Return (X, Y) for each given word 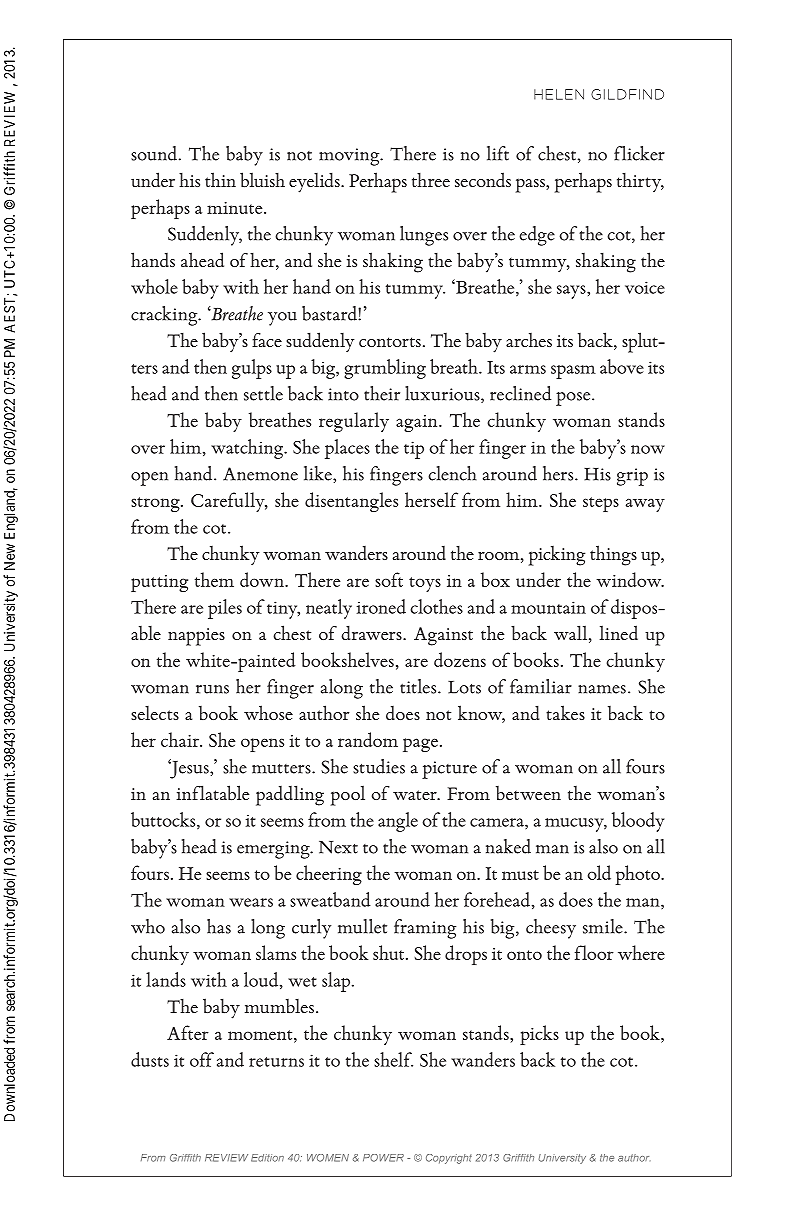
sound (154, 153)
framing (425, 929)
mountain (548, 607)
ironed (381, 606)
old (599, 872)
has (219, 926)
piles (225, 609)
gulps (252, 369)
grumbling (385, 369)
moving (350, 157)
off (202, 1059)
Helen (559, 94)
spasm (573, 372)
